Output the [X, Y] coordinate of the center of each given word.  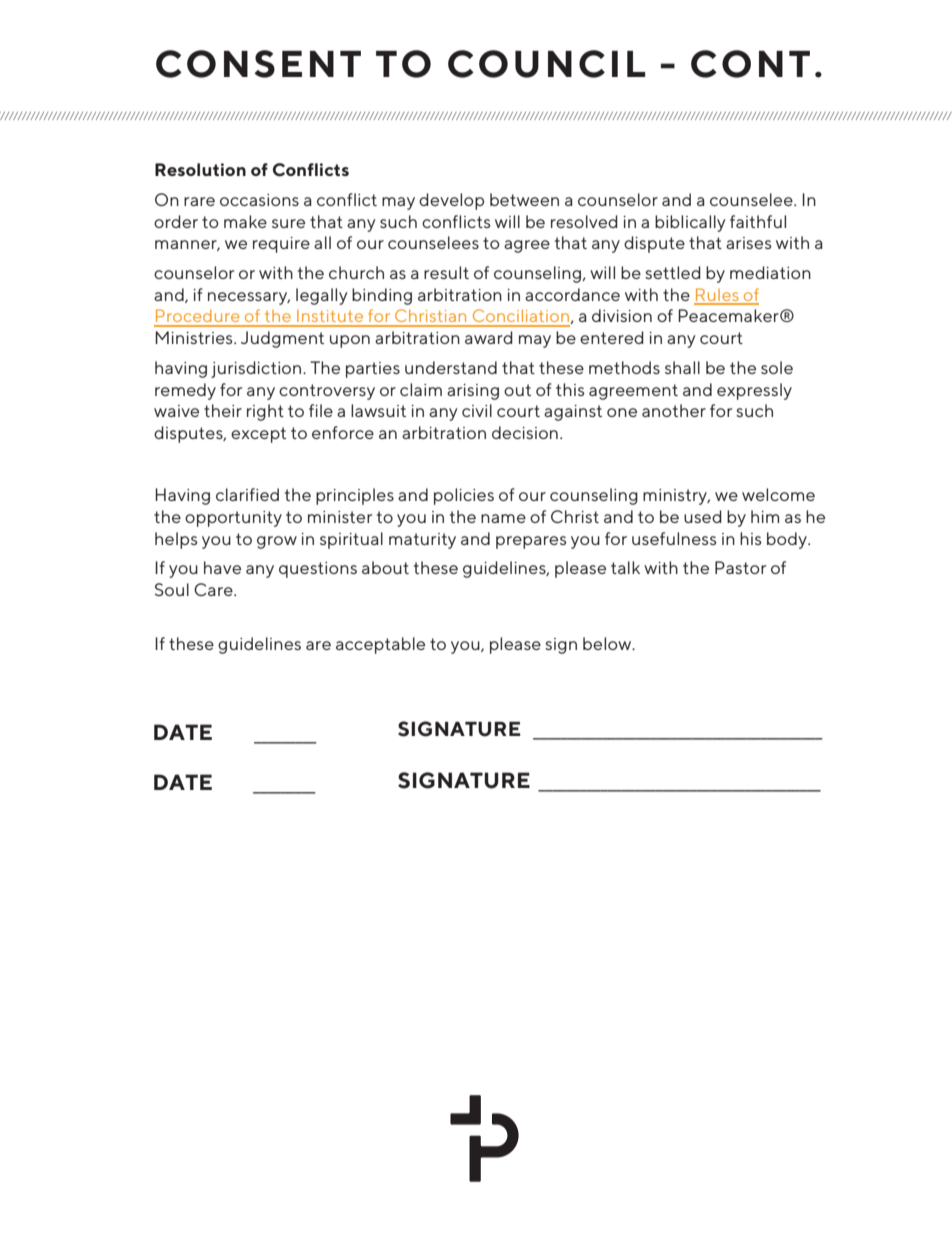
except [258, 435]
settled [673, 272]
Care [214, 589]
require [281, 245]
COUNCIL [546, 64]
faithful [758, 221]
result [446, 272]
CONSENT [258, 64]
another [674, 410]
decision [525, 432]
